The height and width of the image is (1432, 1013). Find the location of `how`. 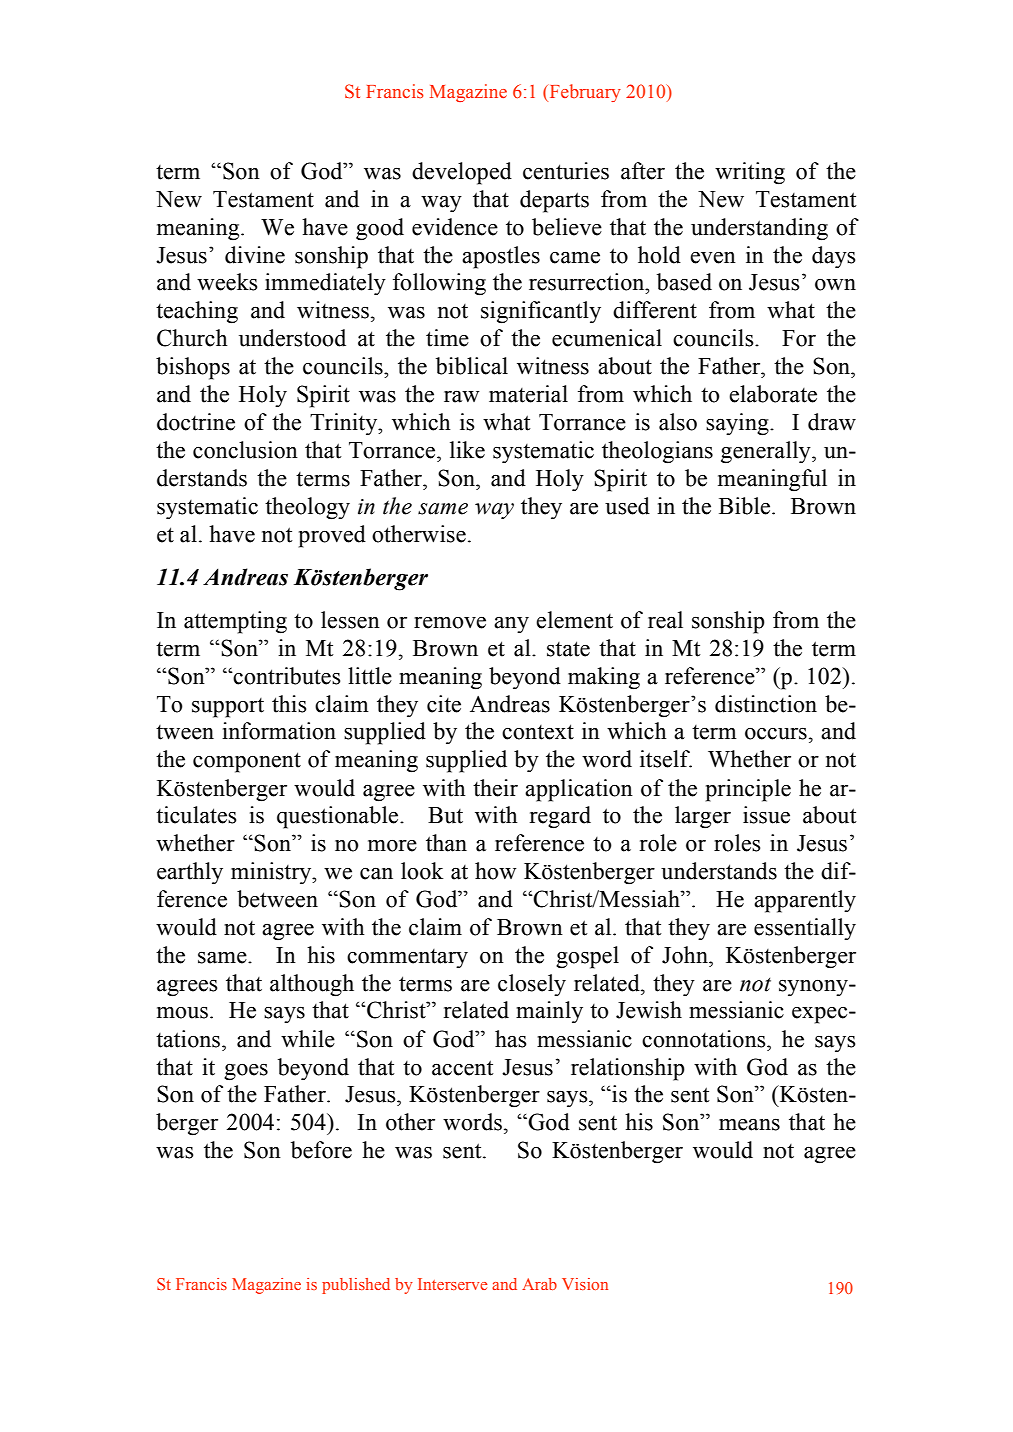

how is located at coordinates (495, 871).
